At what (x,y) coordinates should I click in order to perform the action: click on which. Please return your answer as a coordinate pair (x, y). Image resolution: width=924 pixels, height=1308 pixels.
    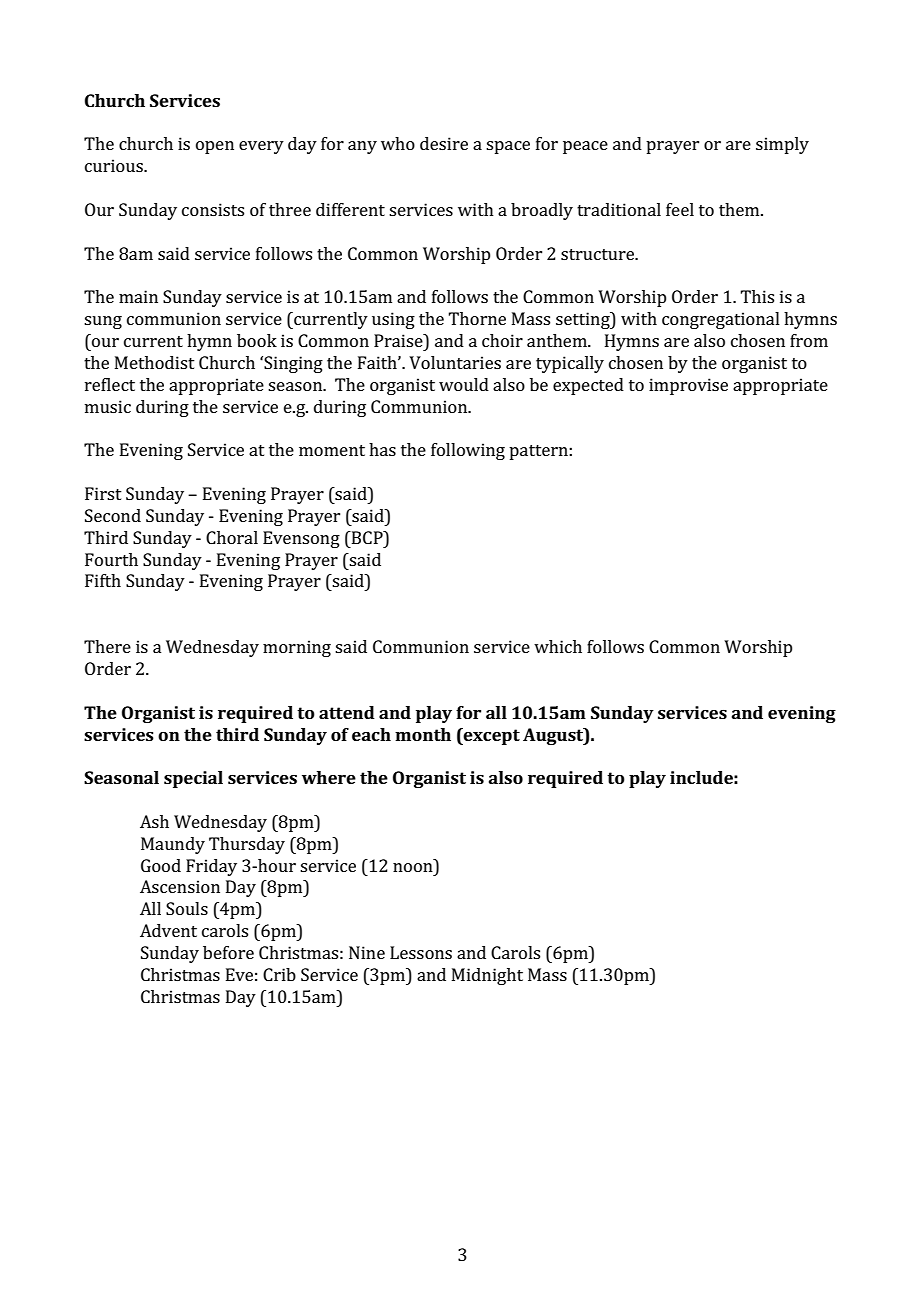
    Looking at the image, I should click on (558, 646).
